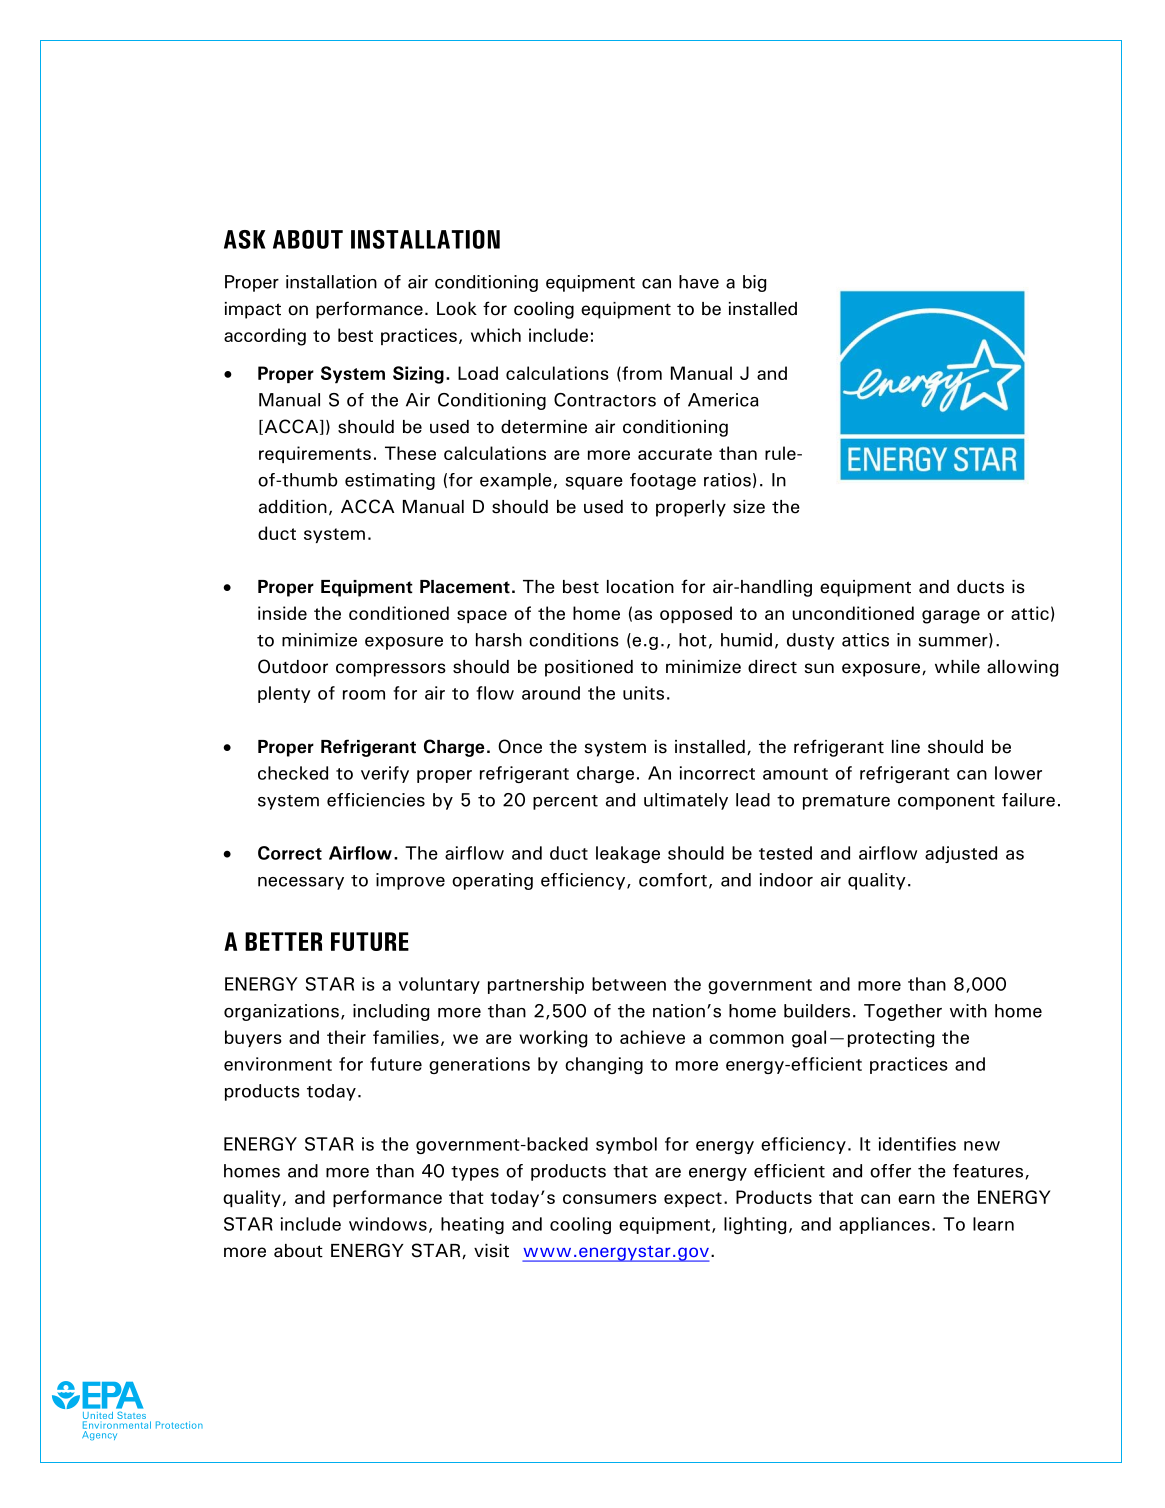  What do you see at coordinates (699, 282) in the screenshot?
I see `have` at bounding box center [699, 282].
